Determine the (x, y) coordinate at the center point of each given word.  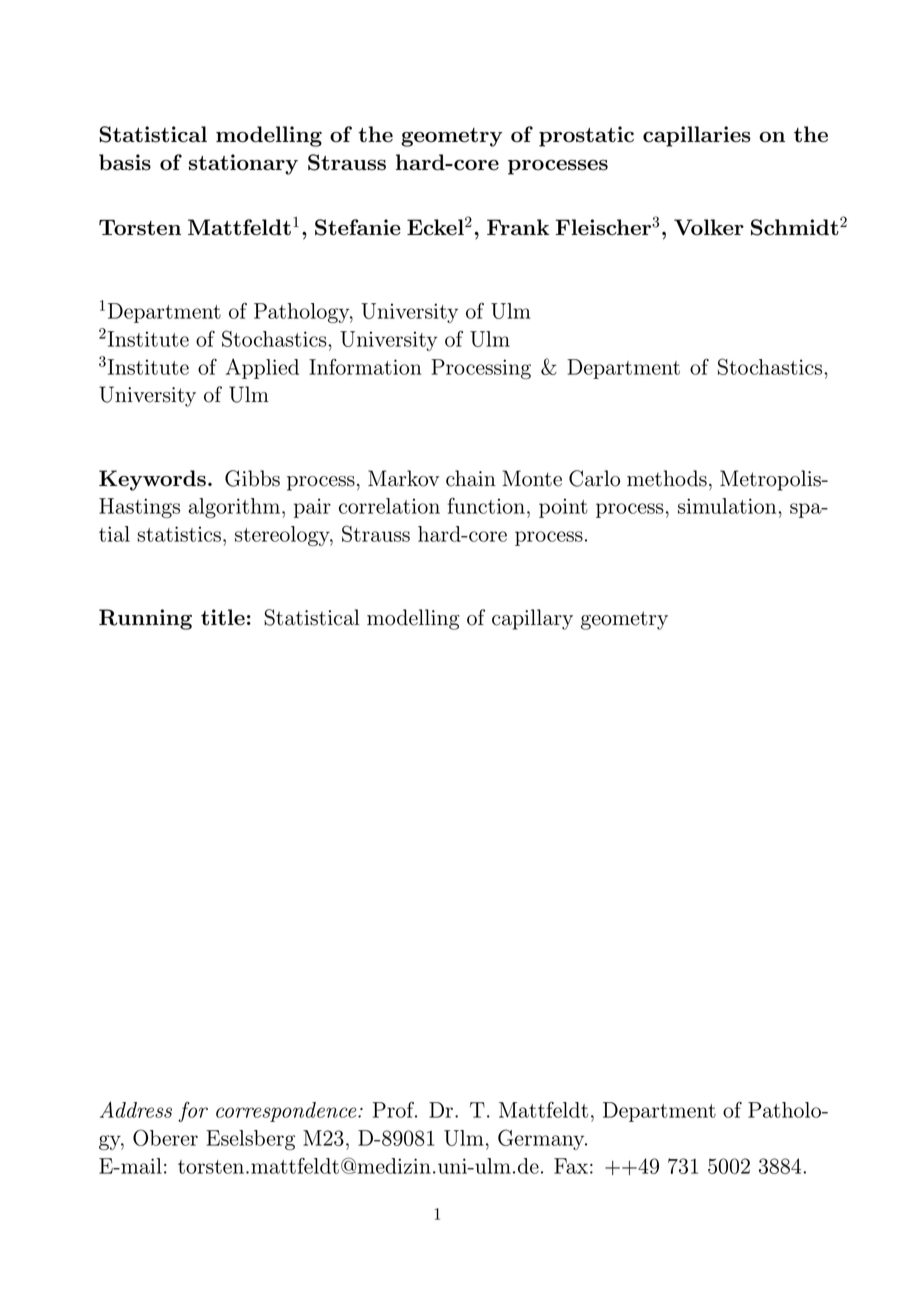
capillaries (697, 136)
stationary (243, 164)
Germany (542, 1139)
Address (136, 1109)
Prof (395, 1110)
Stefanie (358, 227)
